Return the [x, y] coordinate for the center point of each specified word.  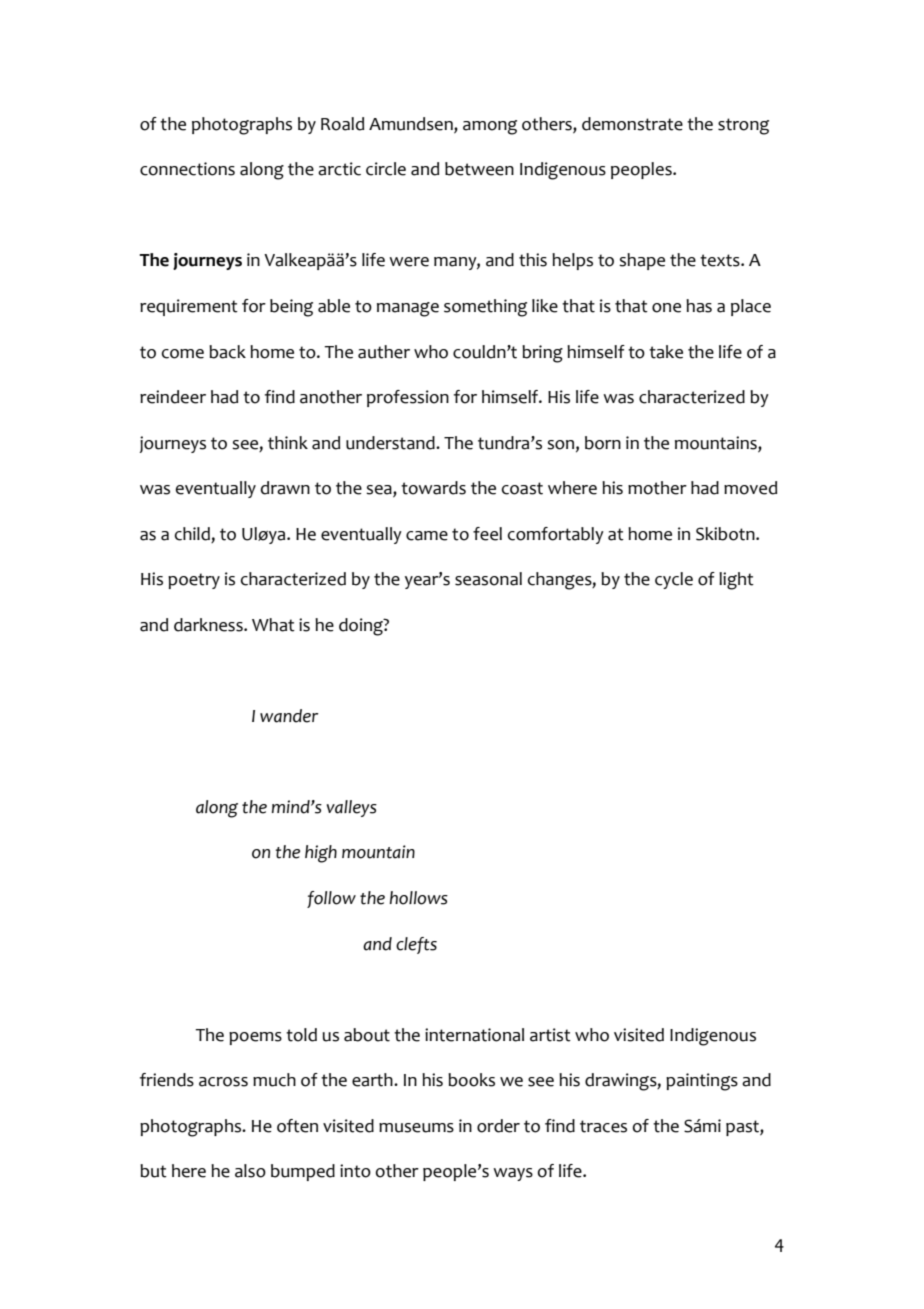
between [479, 169]
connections [187, 169]
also [250, 1171]
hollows [419, 898]
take [666, 352]
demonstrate [632, 124]
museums [416, 1128]
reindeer [173, 397]
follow [331, 899]
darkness [209, 625]
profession [408, 398]
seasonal [488, 579]
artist [550, 1035]
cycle [674, 580]
